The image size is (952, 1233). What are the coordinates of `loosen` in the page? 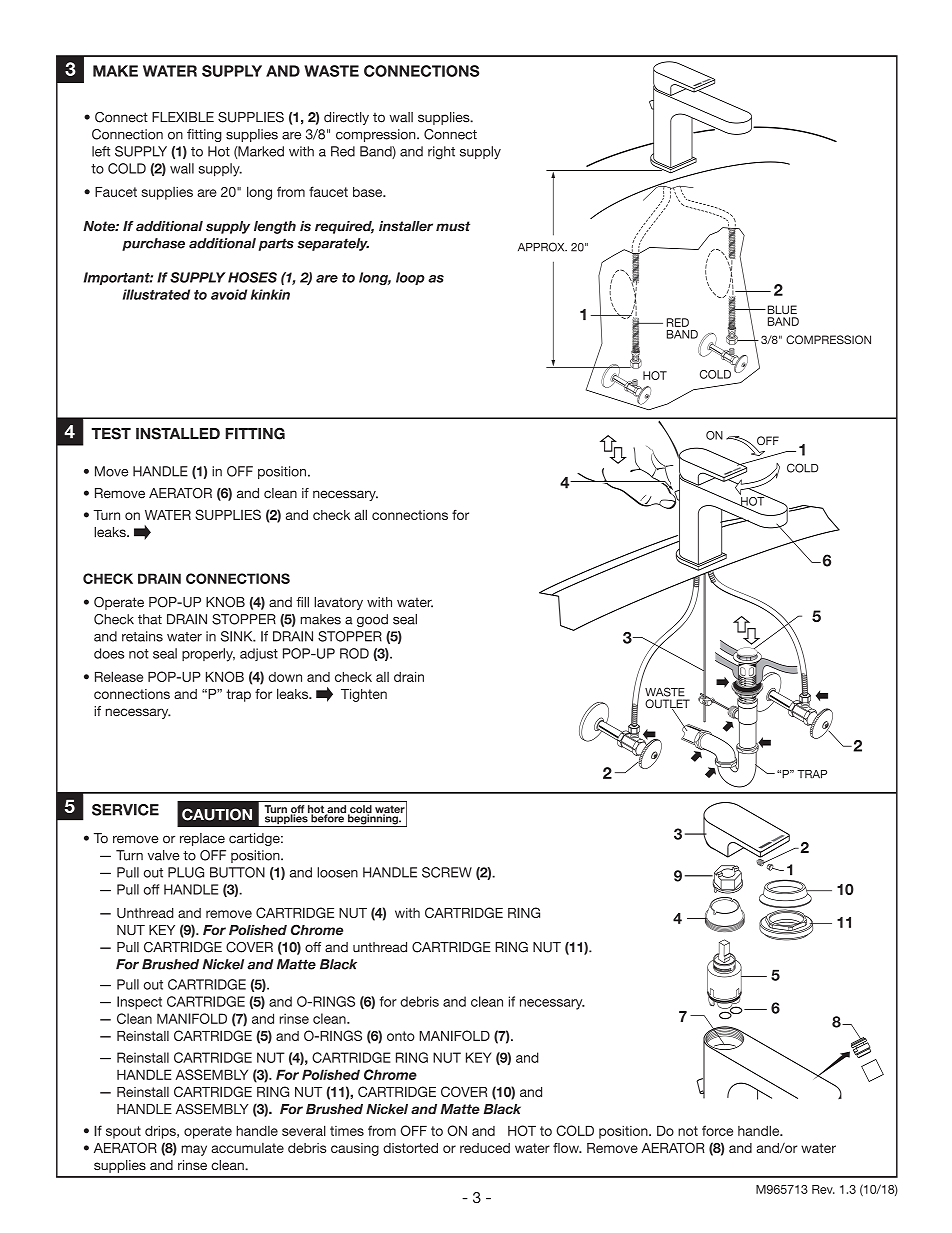 It's located at (337, 872).
